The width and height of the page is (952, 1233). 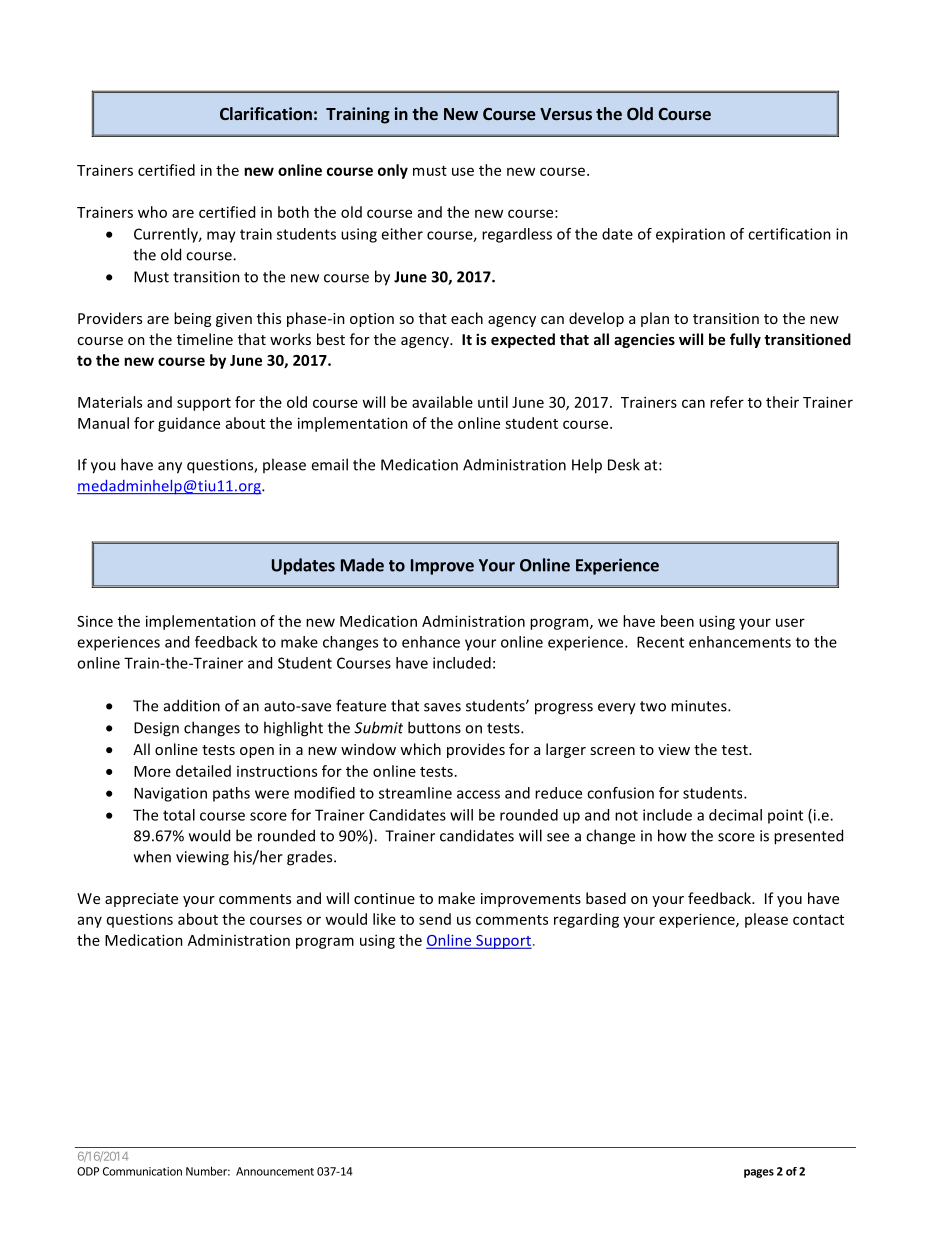 What do you see at coordinates (361, 705) in the page?
I see `feature` at bounding box center [361, 705].
